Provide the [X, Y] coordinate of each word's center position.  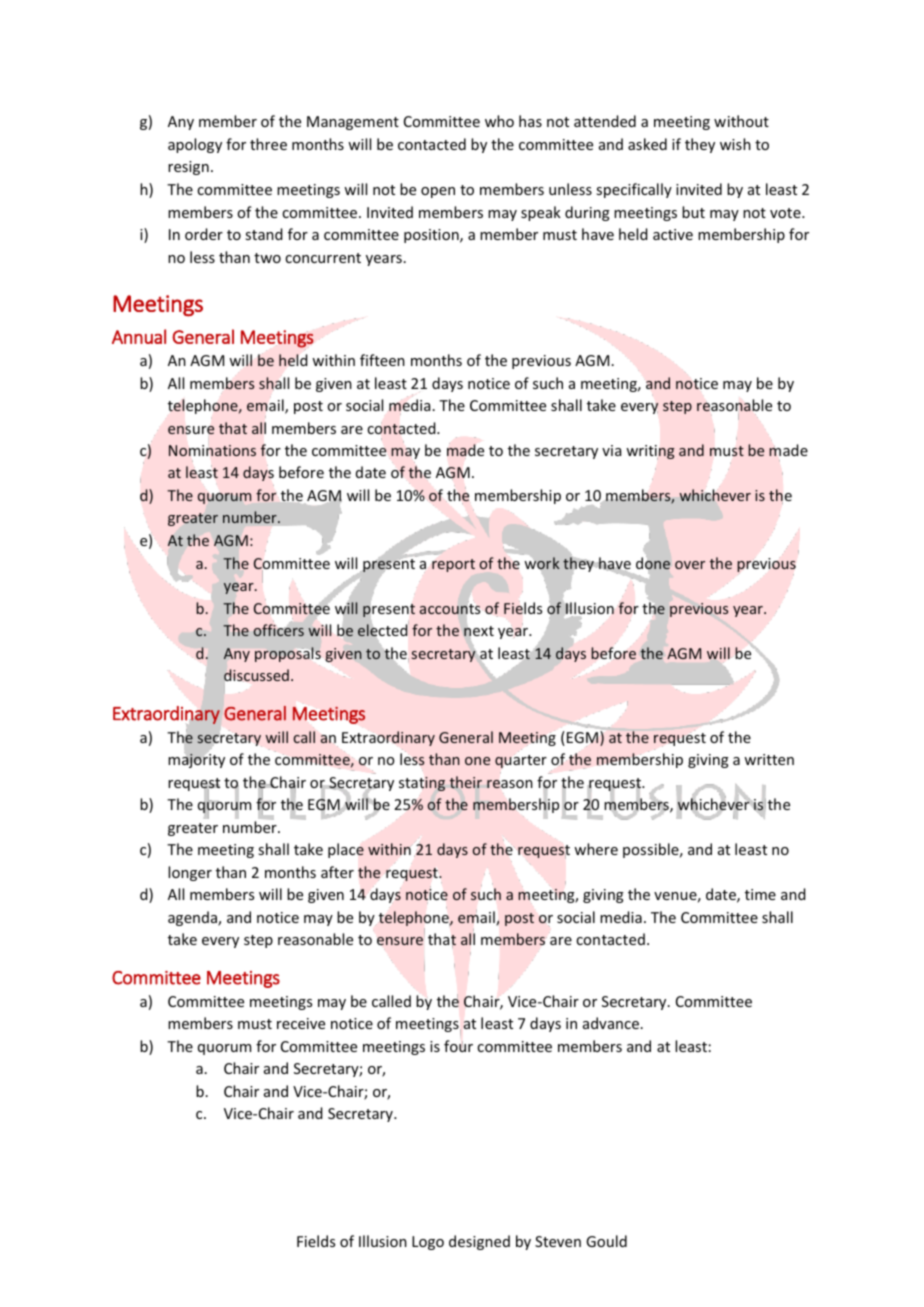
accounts [450, 609]
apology [195, 145]
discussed [256, 675]
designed [479, 1242]
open [438, 192]
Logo [428, 1243]
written [769, 759]
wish [735, 144]
